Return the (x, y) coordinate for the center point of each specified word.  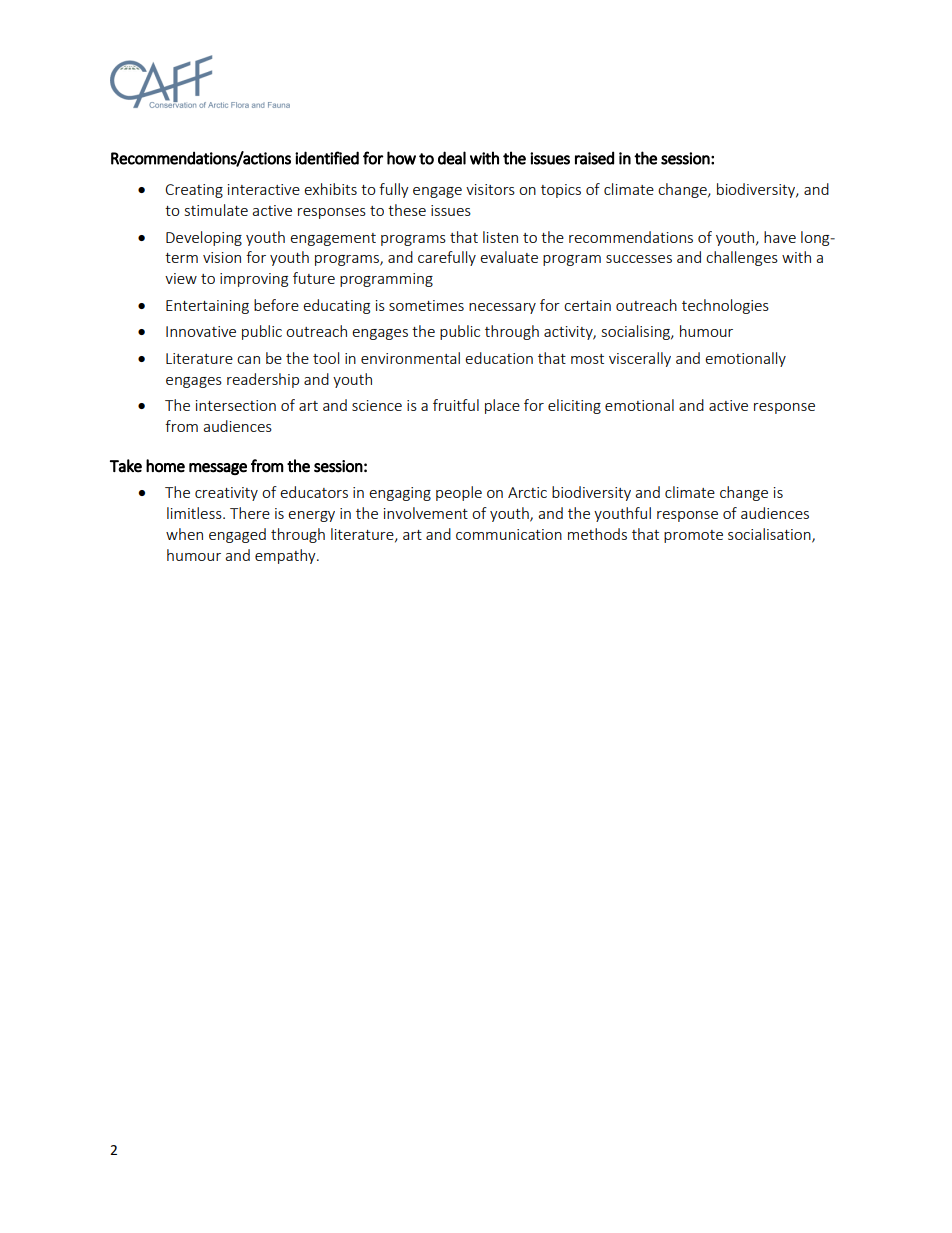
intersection (236, 405)
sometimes (426, 305)
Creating (194, 191)
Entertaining (207, 307)
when (184, 534)
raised (594, 158)
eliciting (574, 406)
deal (452, 158)
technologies (725, 306)
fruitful (456, 405)
